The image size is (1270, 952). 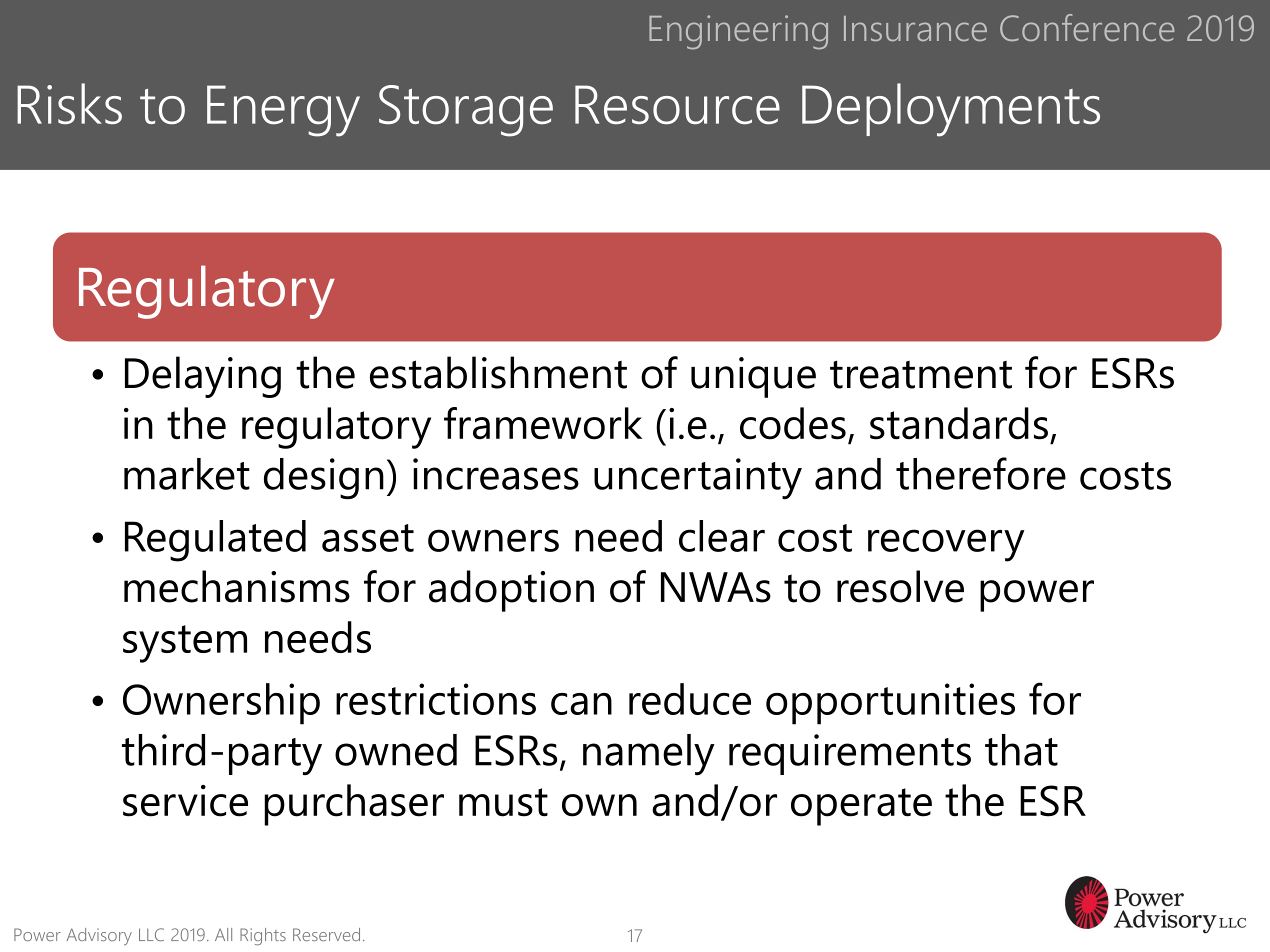 I want to click on Energy, so click(x=283, y=111).
